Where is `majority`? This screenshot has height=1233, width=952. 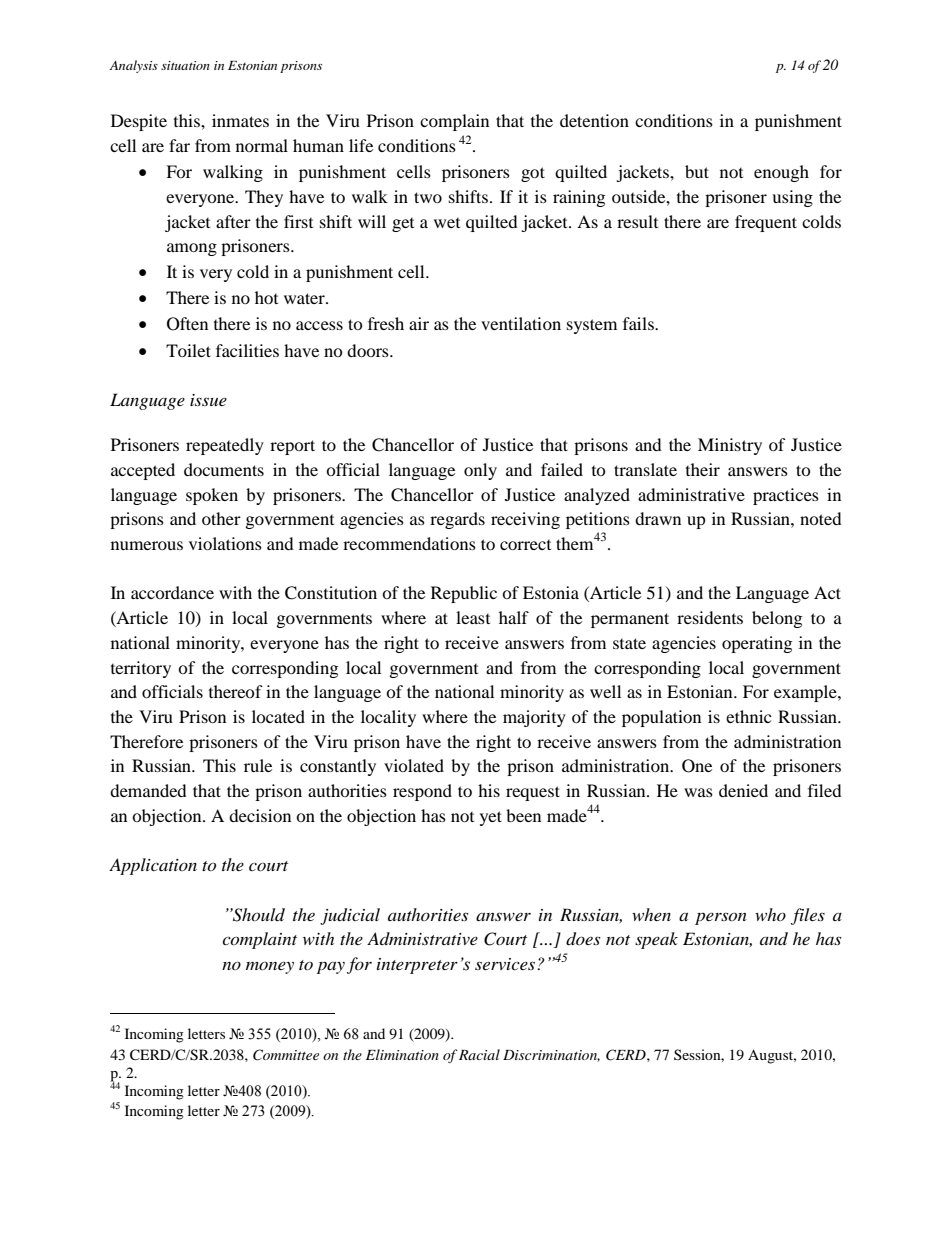 majority is located at coordinates (534, 718).
